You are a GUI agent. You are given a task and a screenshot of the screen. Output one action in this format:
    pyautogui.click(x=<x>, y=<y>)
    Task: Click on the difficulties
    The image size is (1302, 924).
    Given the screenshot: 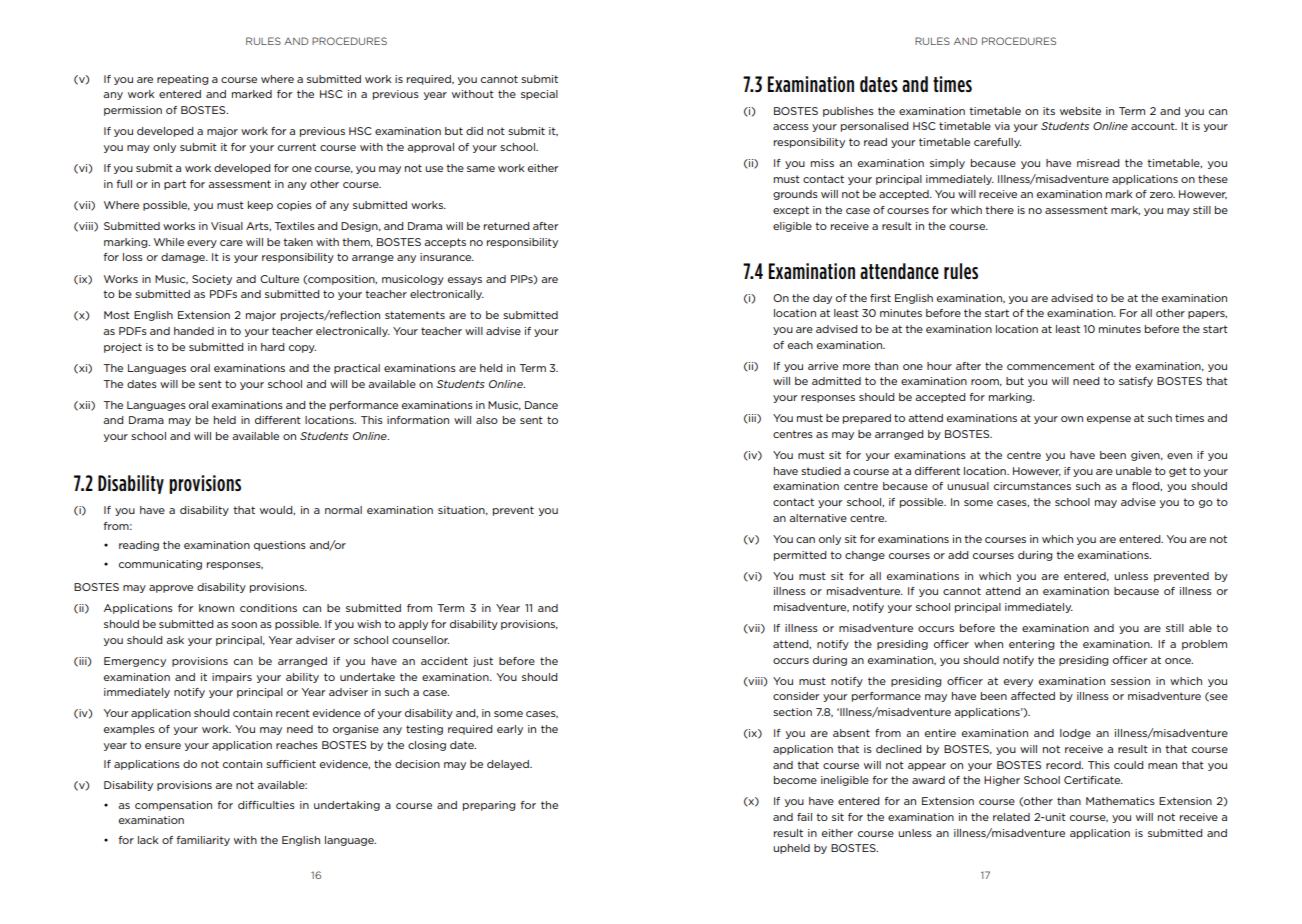 What is the action you would take?
    pyautogui.click(x=266, y=805)
